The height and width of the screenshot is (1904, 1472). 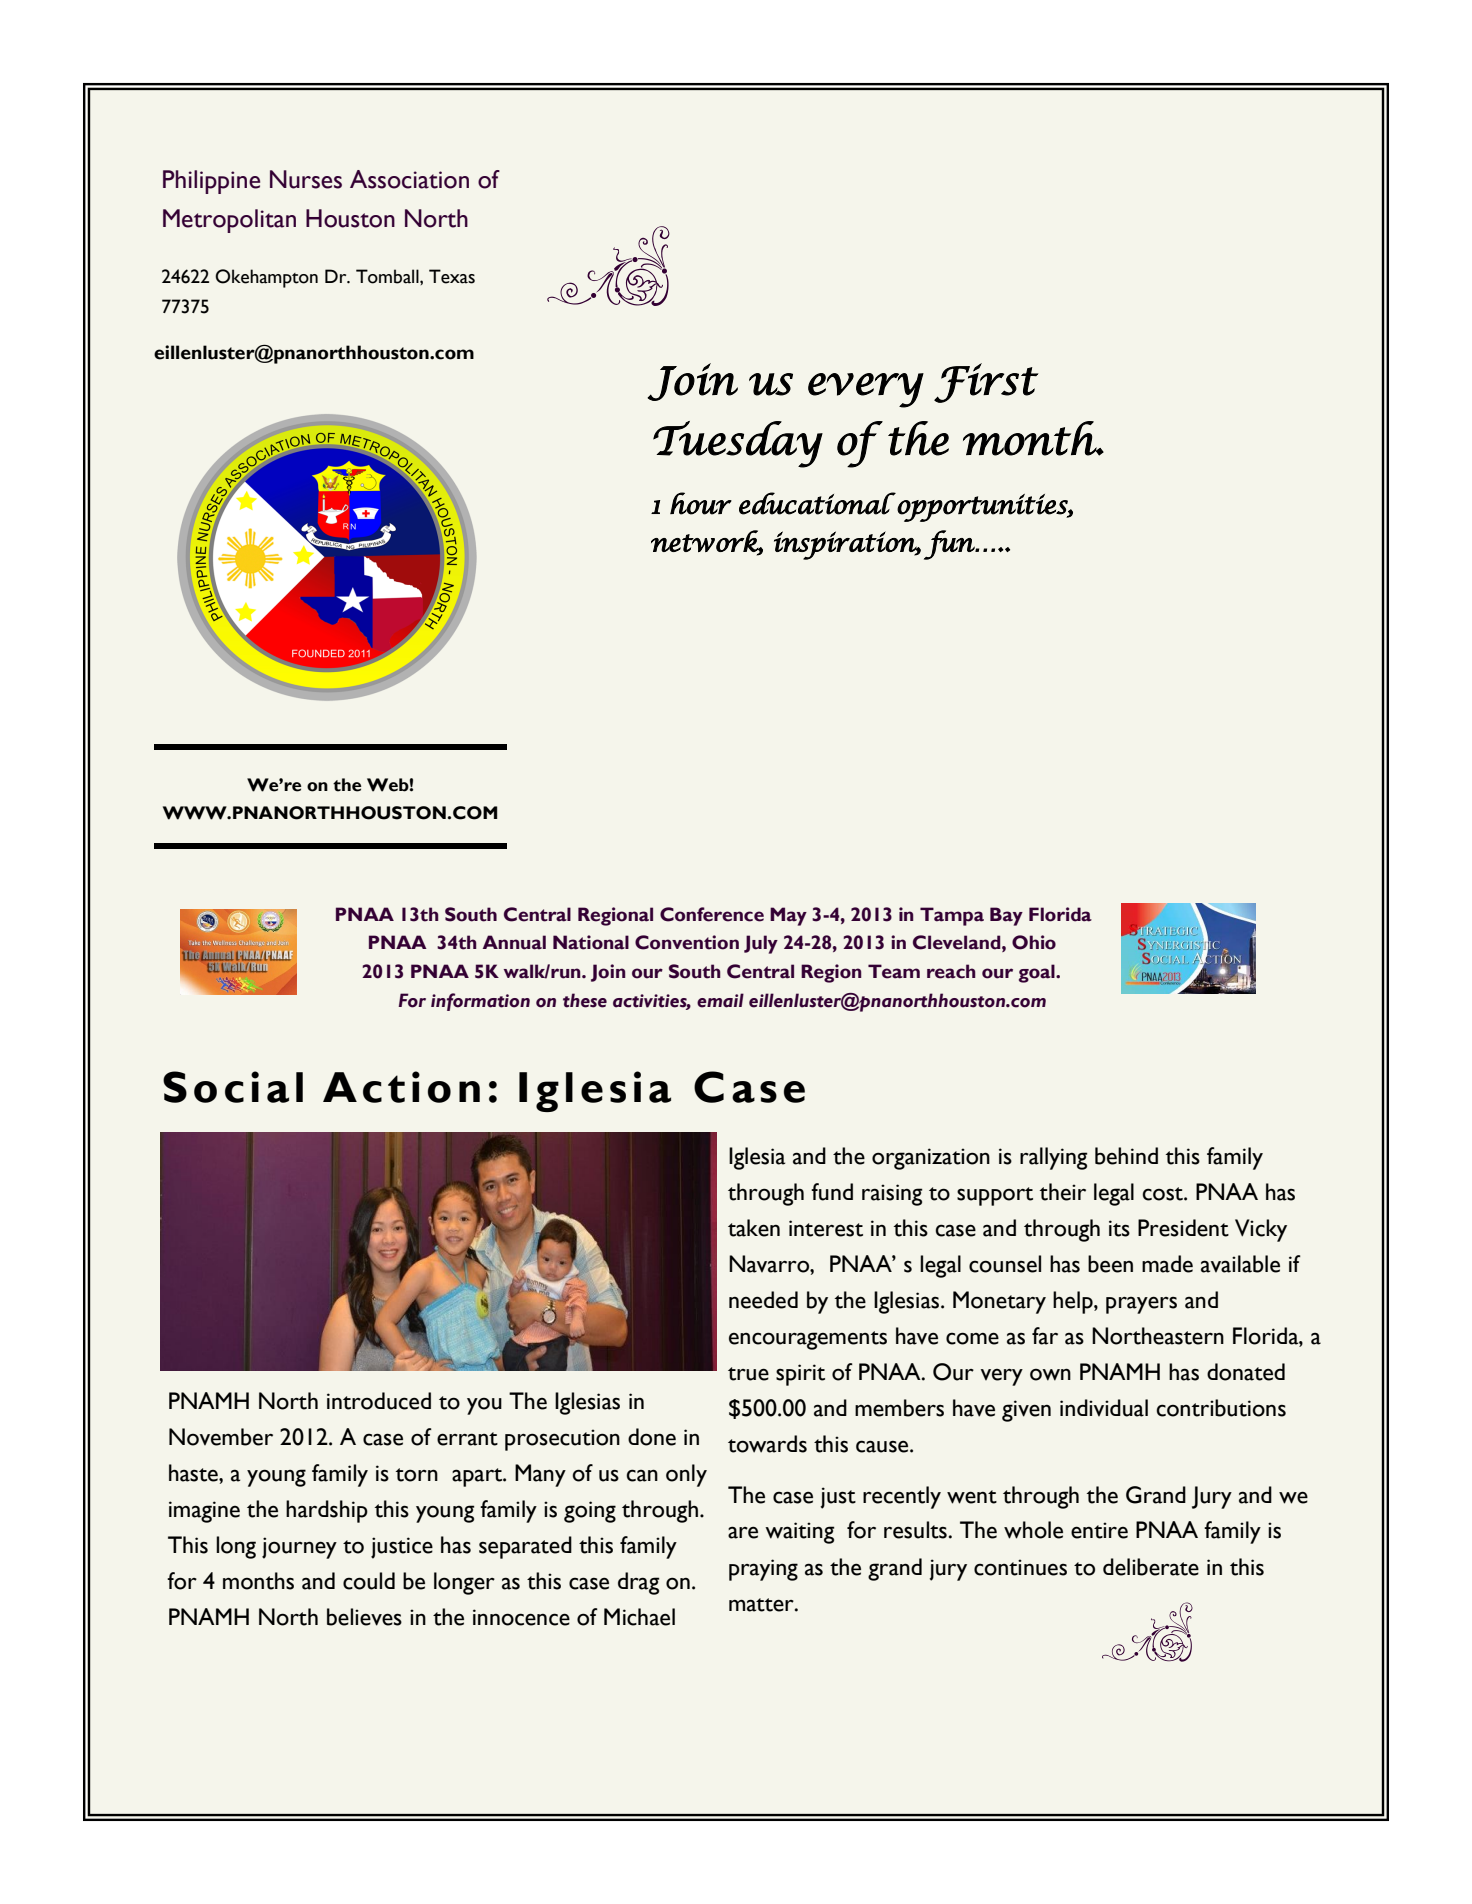 What do you see at coordinates (986, 383) in the screenshot?
I see `First` at bounding box center [986, 383].
